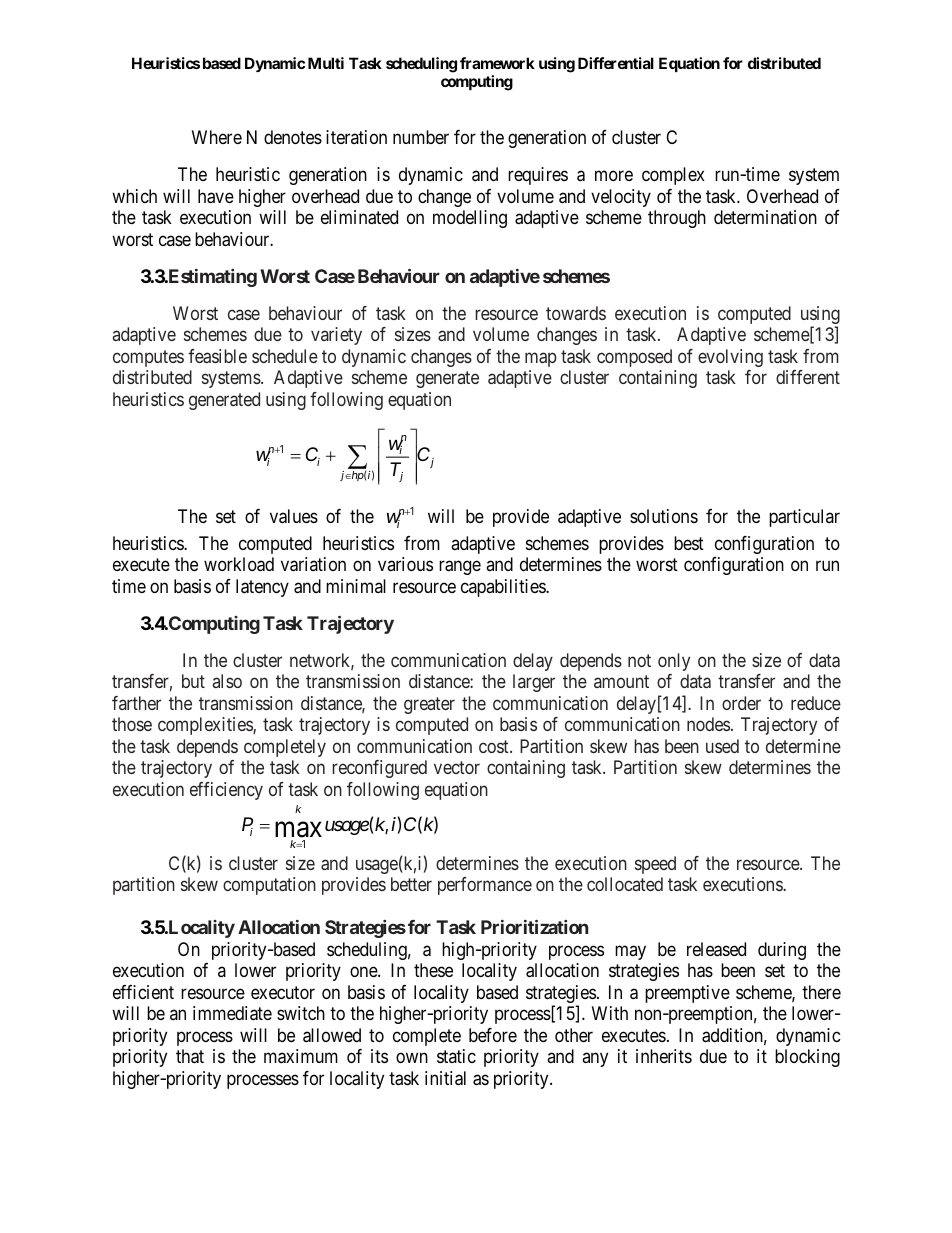 The image size is (952, 1233). I want to click on Where, so click(217, 137).
